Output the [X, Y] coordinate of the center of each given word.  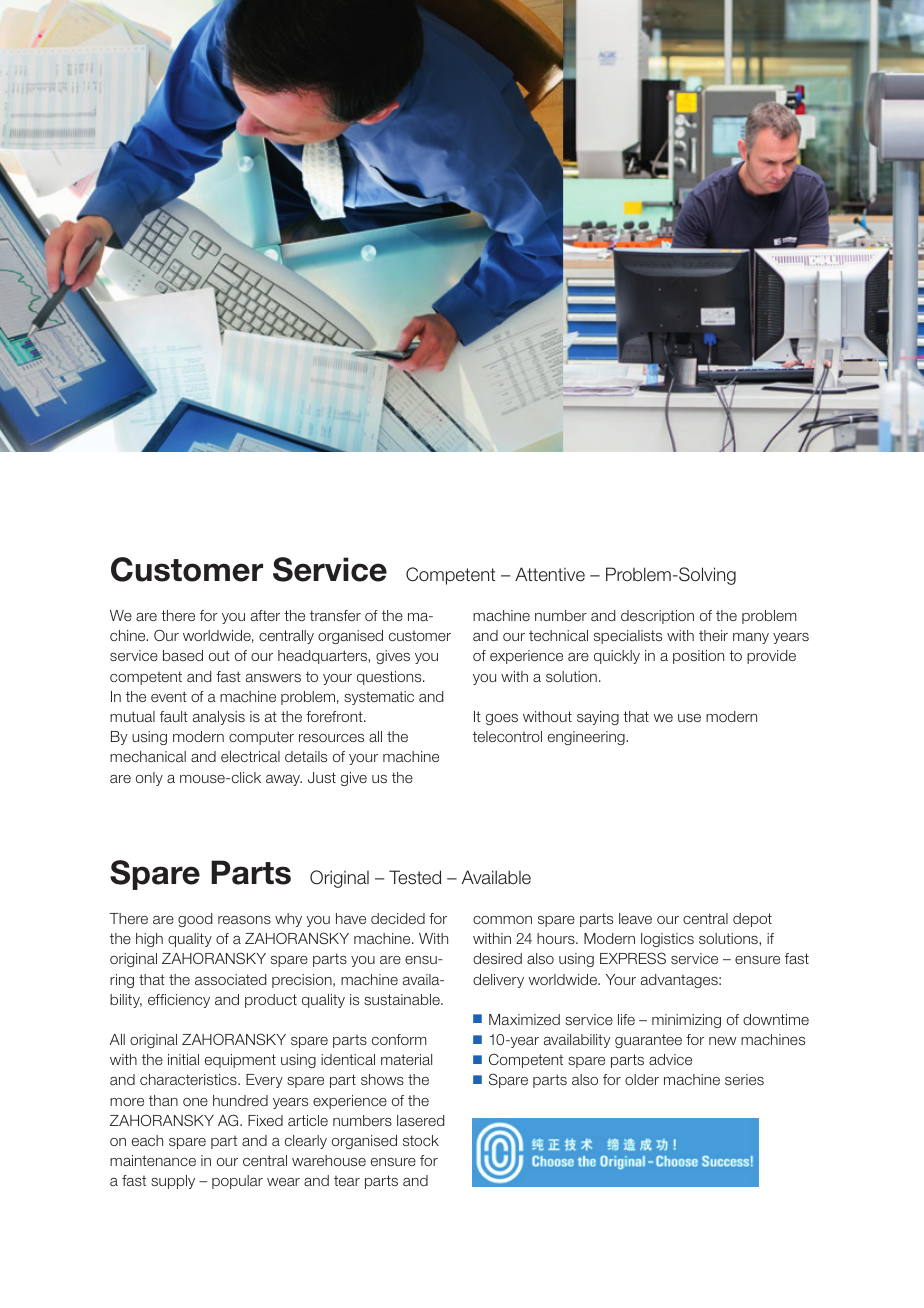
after [265, 615]
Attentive [550, 574]
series [744, 1079]
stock [421, 1140]
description [657, 617]
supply [173, 1182]
